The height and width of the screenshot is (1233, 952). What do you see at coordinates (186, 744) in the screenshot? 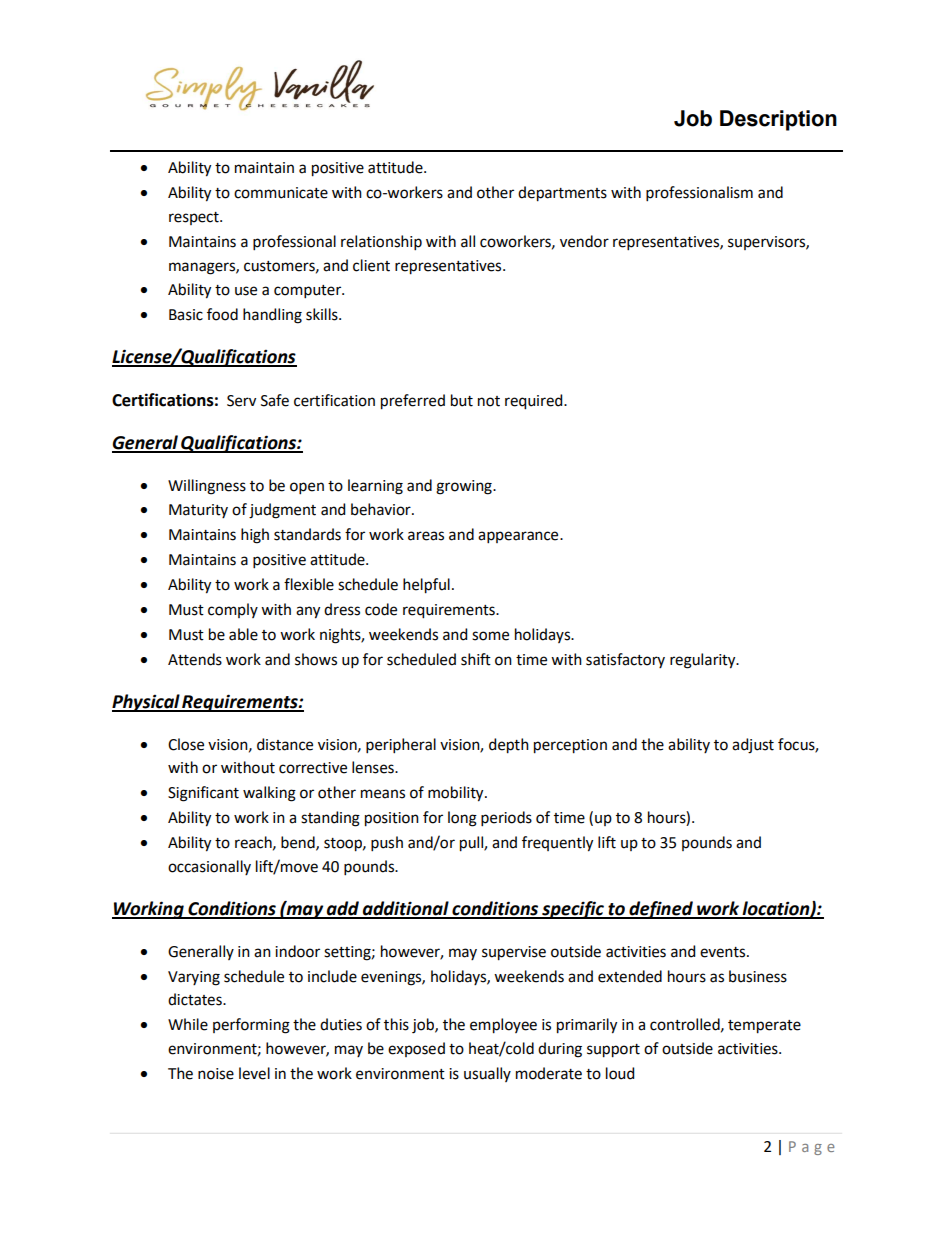
I see `Close` at bounding box center [186, 744].
